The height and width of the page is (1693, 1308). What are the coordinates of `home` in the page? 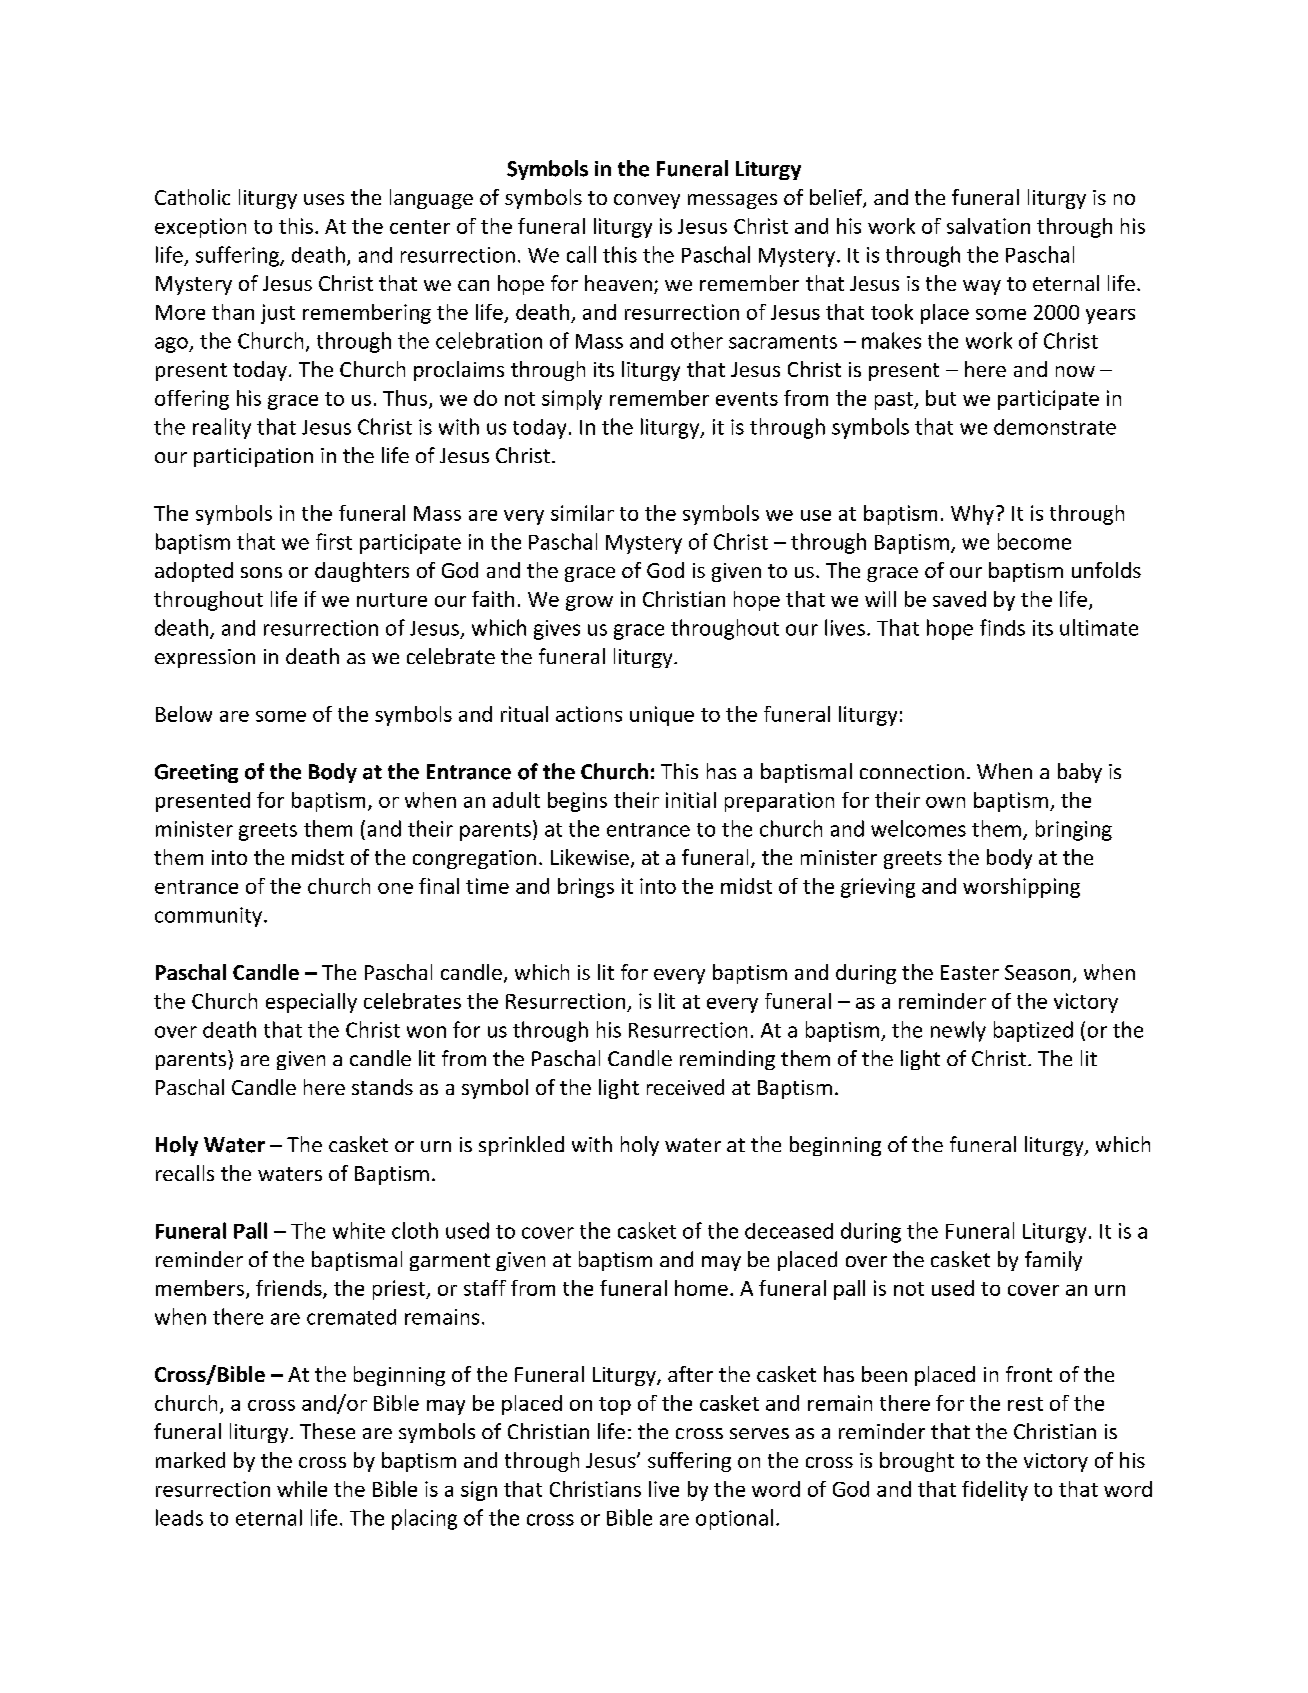 It's located at (701, 1288).
